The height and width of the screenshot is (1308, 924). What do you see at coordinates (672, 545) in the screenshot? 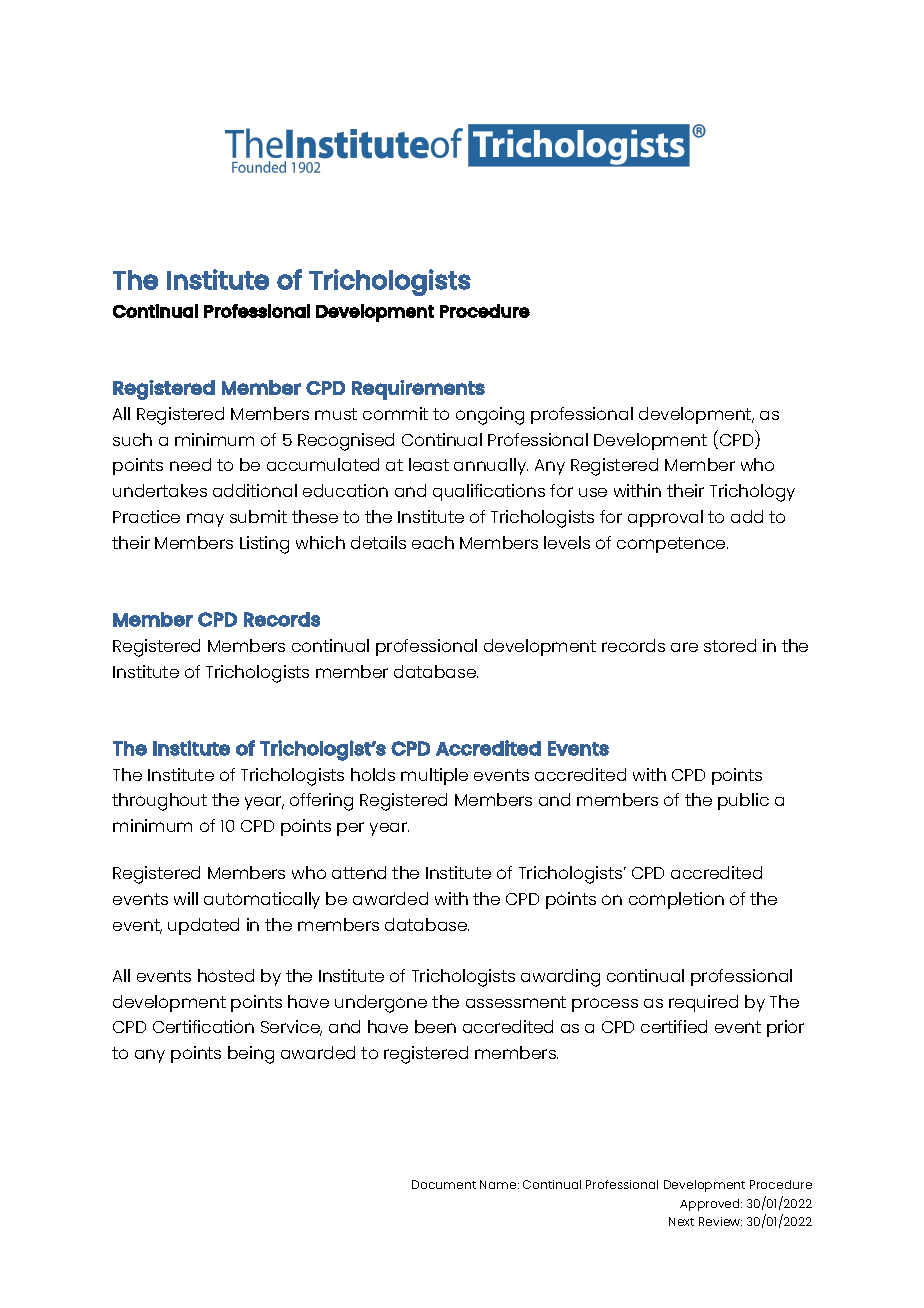
I see `competence` at bounding box center [672, 545].
